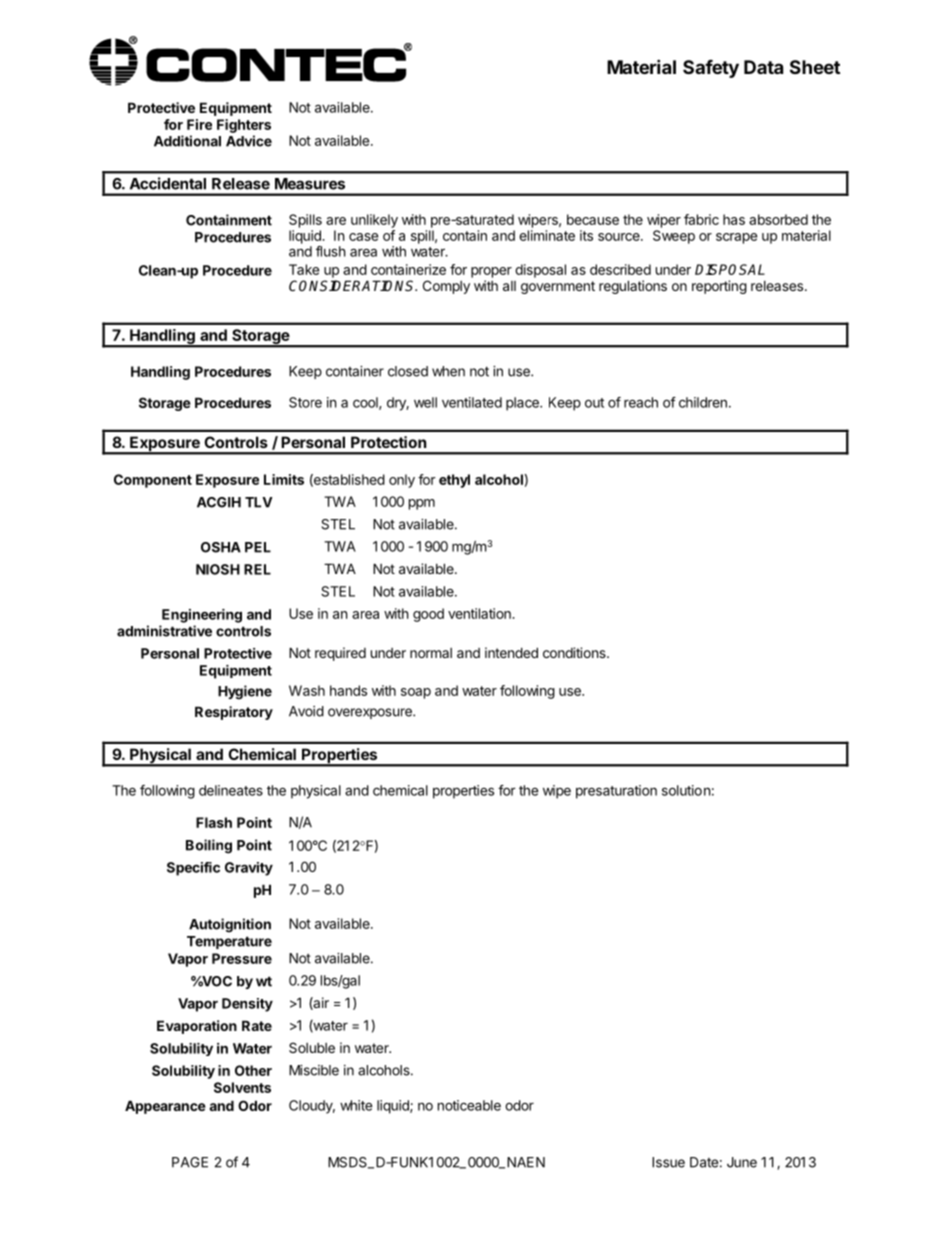 Image resolution: width=952 pixels, height=1233 pixels. I want to click on conditions, so click(575, 652).
